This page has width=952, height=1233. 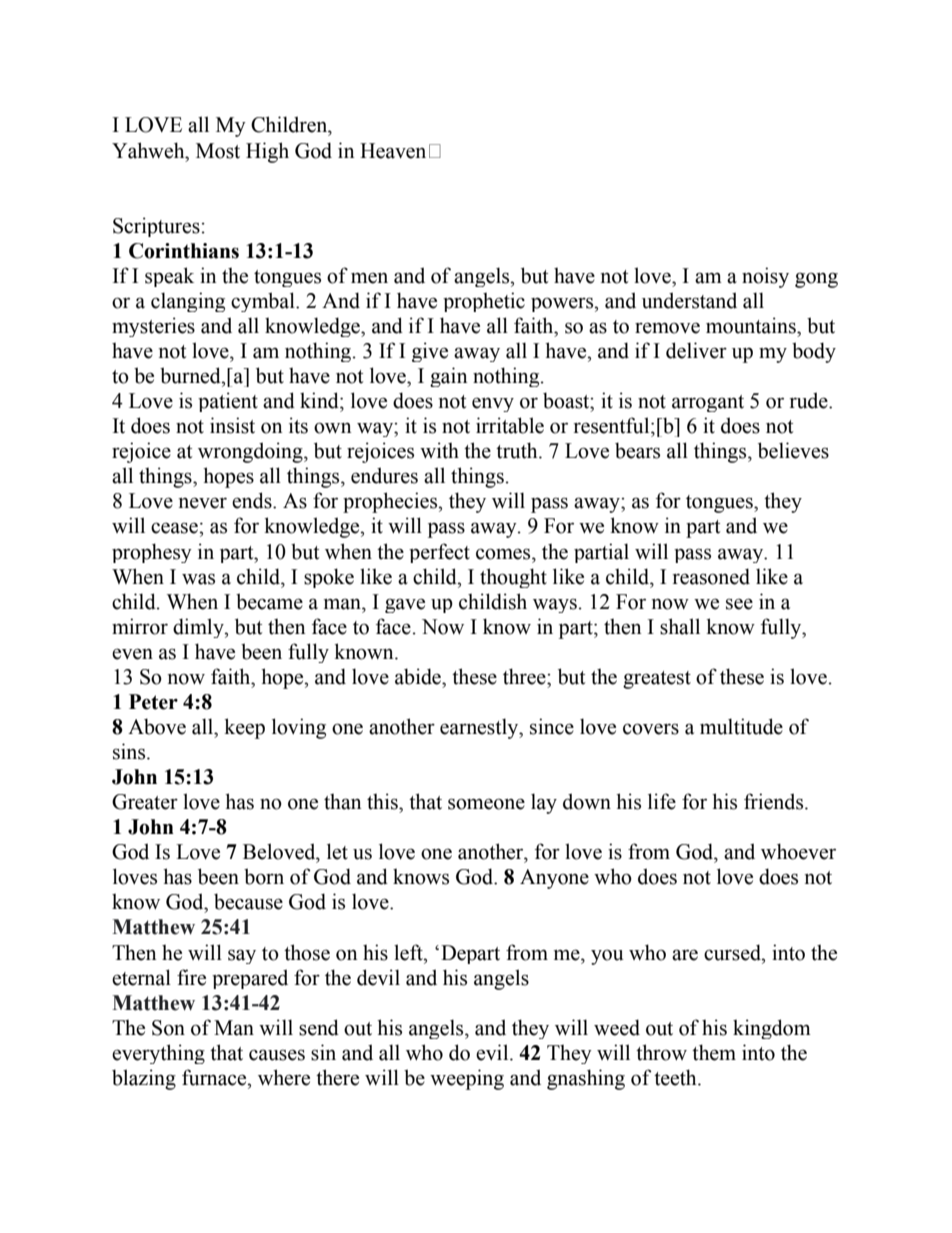 I want to click on noisy, so click(x=765, y=277).
